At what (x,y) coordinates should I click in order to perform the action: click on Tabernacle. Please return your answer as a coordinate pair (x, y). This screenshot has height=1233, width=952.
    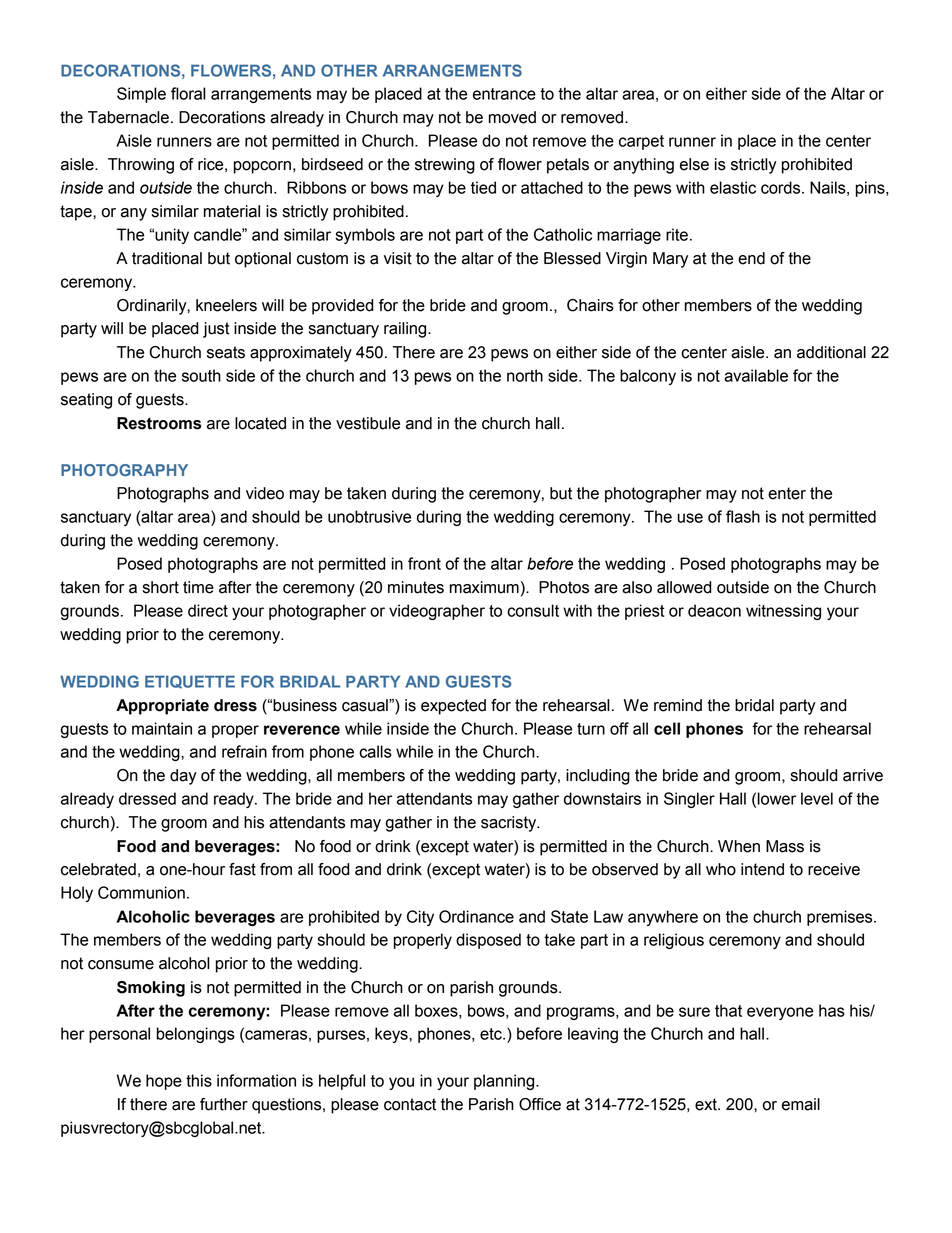
    Looking at the image, I should click on (128, 117).
